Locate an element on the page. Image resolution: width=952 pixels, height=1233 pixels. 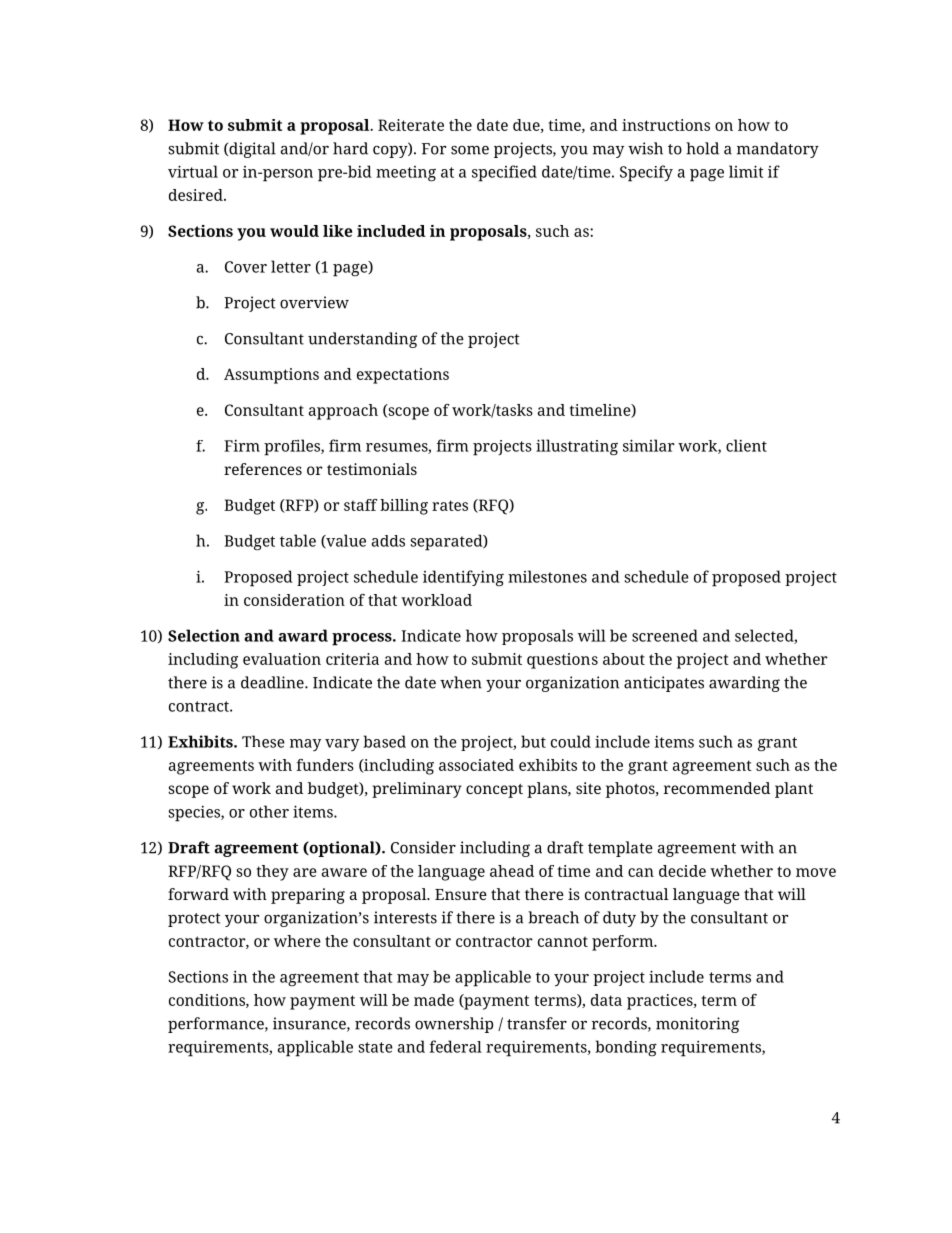
screened is located at coordinates (665, 635).
